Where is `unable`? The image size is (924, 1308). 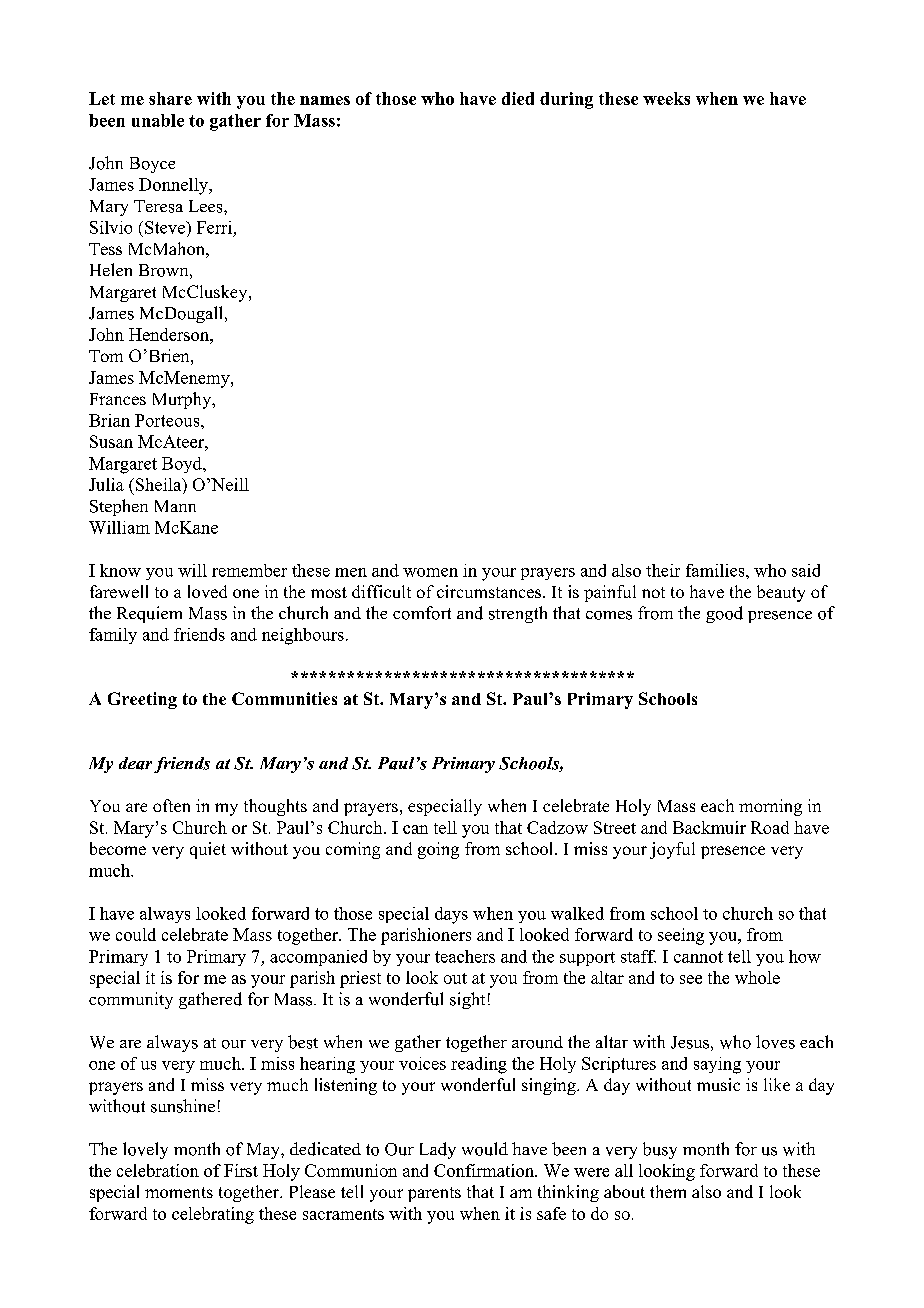 unable is located at coordinates (158, 120).
